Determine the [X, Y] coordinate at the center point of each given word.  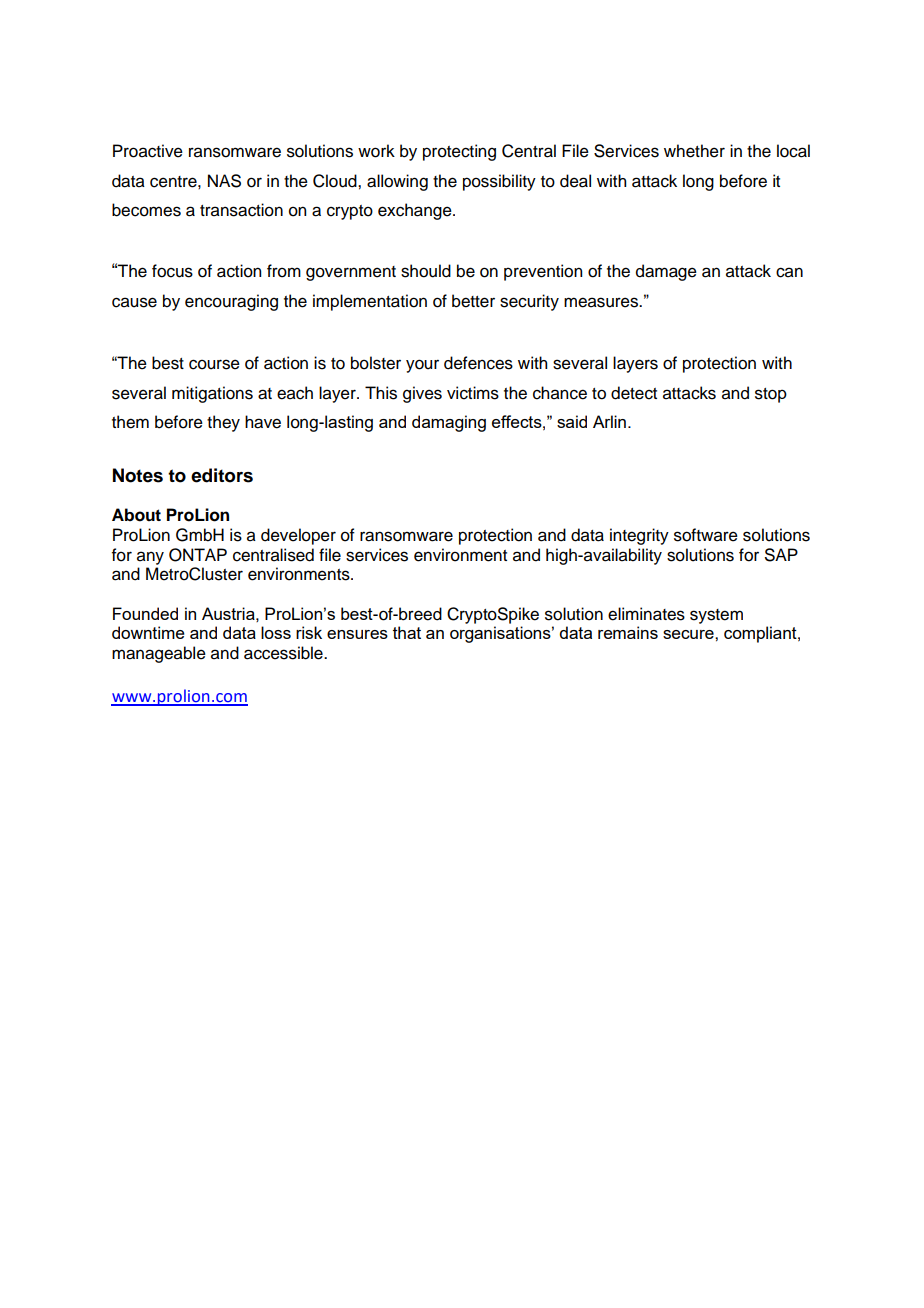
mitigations [212, 394]
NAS [224, 181]
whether [694, 151]
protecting [459, 152]
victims [473, 393]
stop [771, 395]
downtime [148, 632]
